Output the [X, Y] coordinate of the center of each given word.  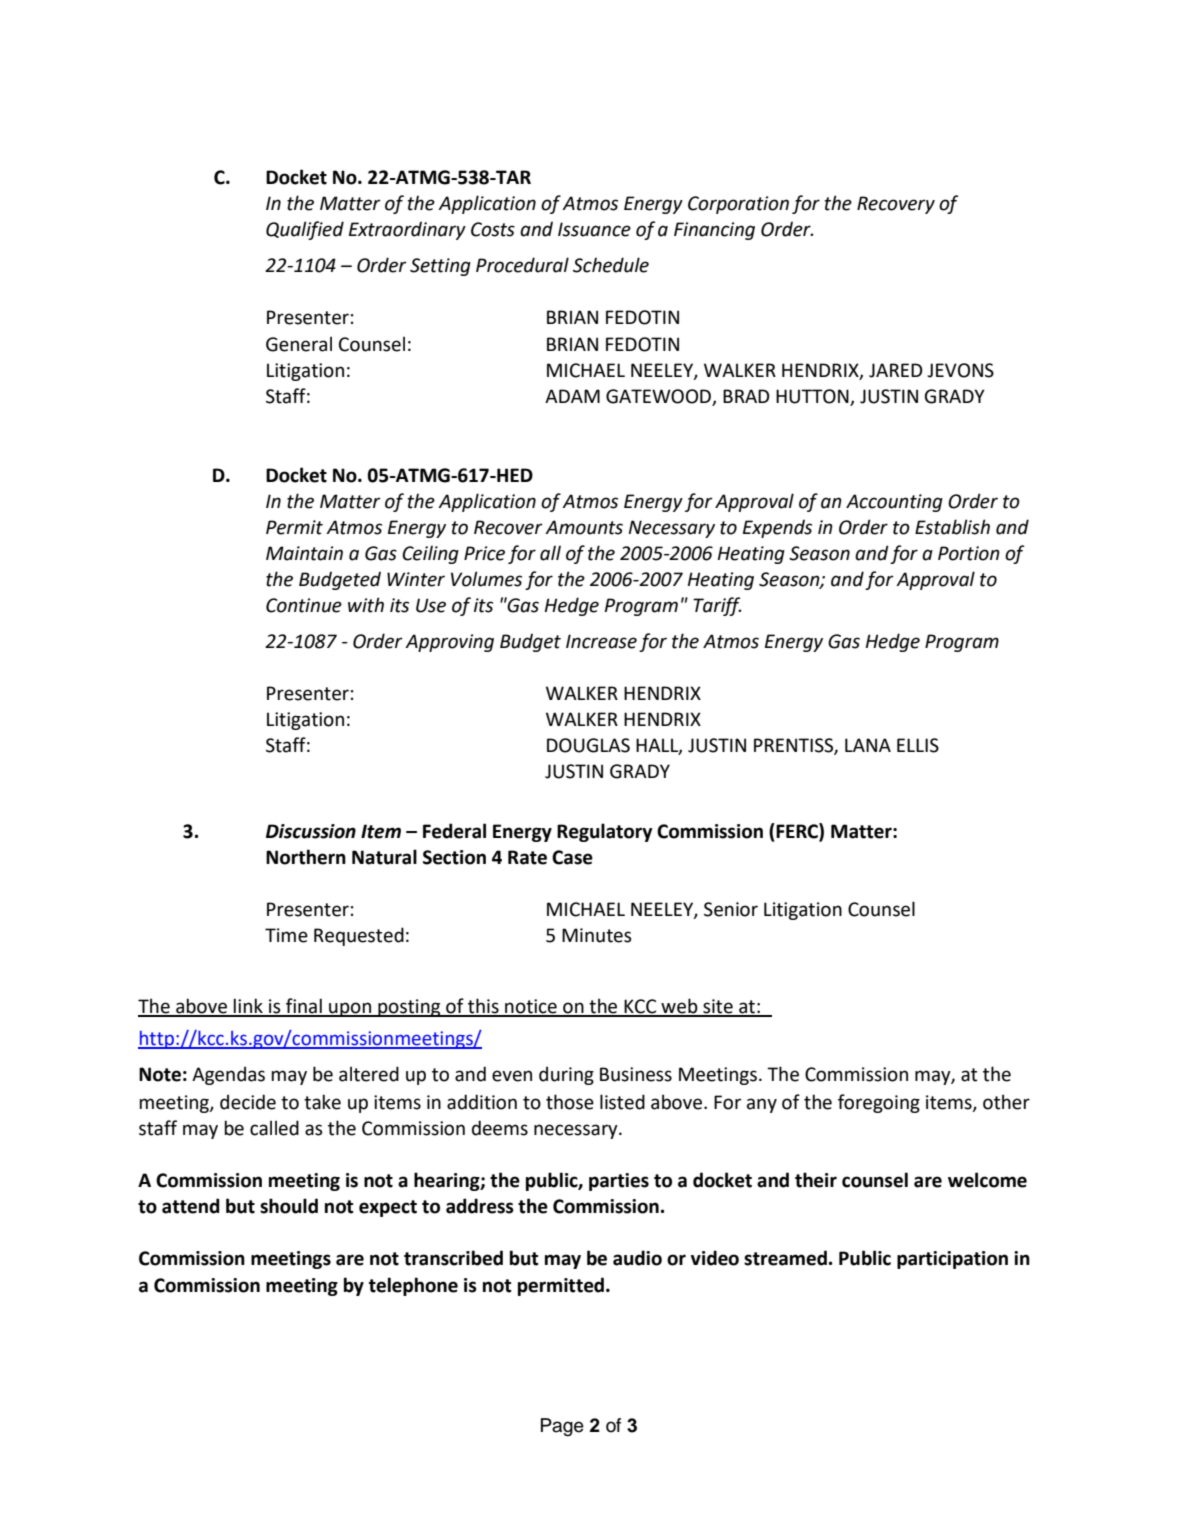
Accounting [894, 503]
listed [622, 1102]
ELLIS [918, 745]
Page [562, 1427]
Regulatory [604, 832]
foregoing [879, 1103]
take [322, 1102]
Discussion [311, 831]
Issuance [594, 229]
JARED [896, 370]
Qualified [305, 230]
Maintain [304, 553]
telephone [413, 1286]
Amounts [584, 527]
